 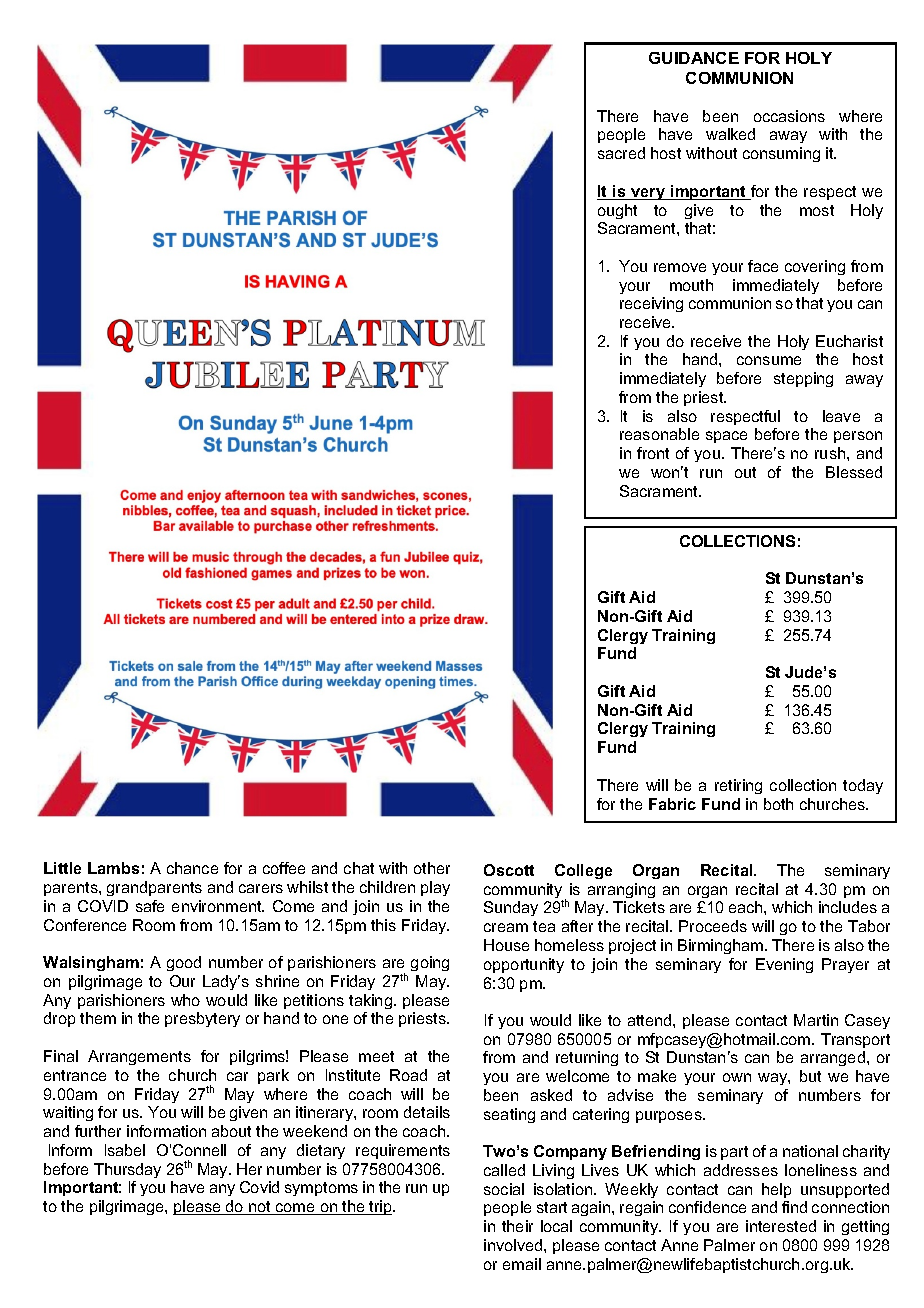 What do you see at coordinates (617, 211) in the document?
I see `ought` at bounding box center [617, 211].
